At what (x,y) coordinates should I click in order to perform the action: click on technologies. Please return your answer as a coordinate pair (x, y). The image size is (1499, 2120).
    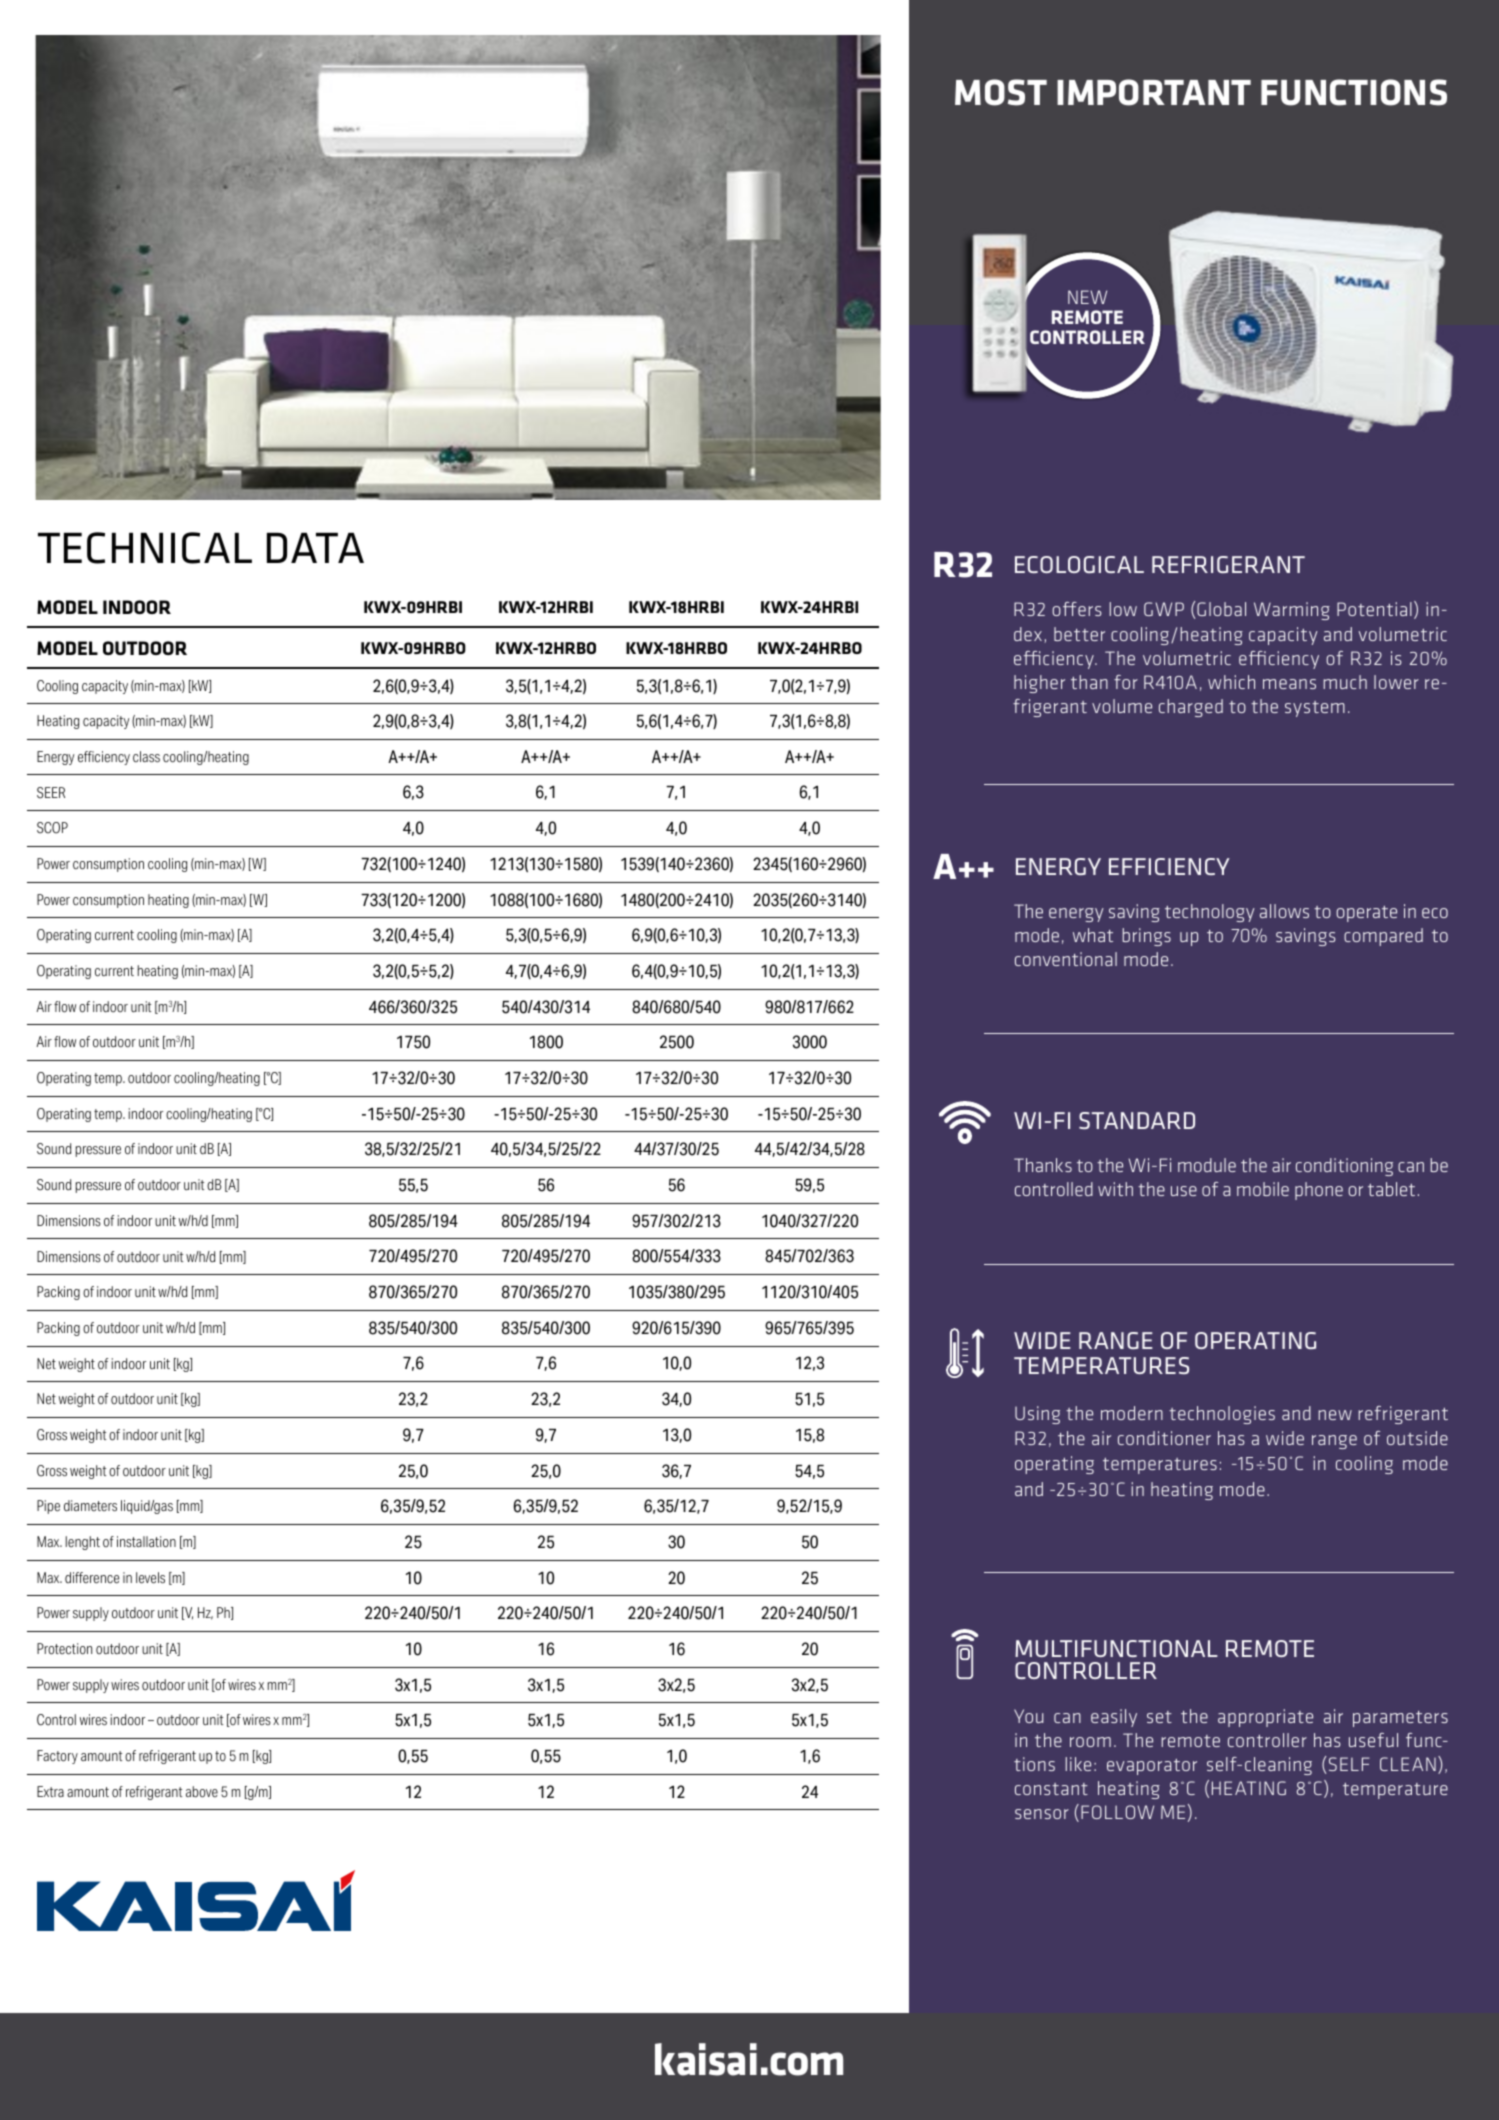
    Looking at the image, I should click on (1222, 1415).
